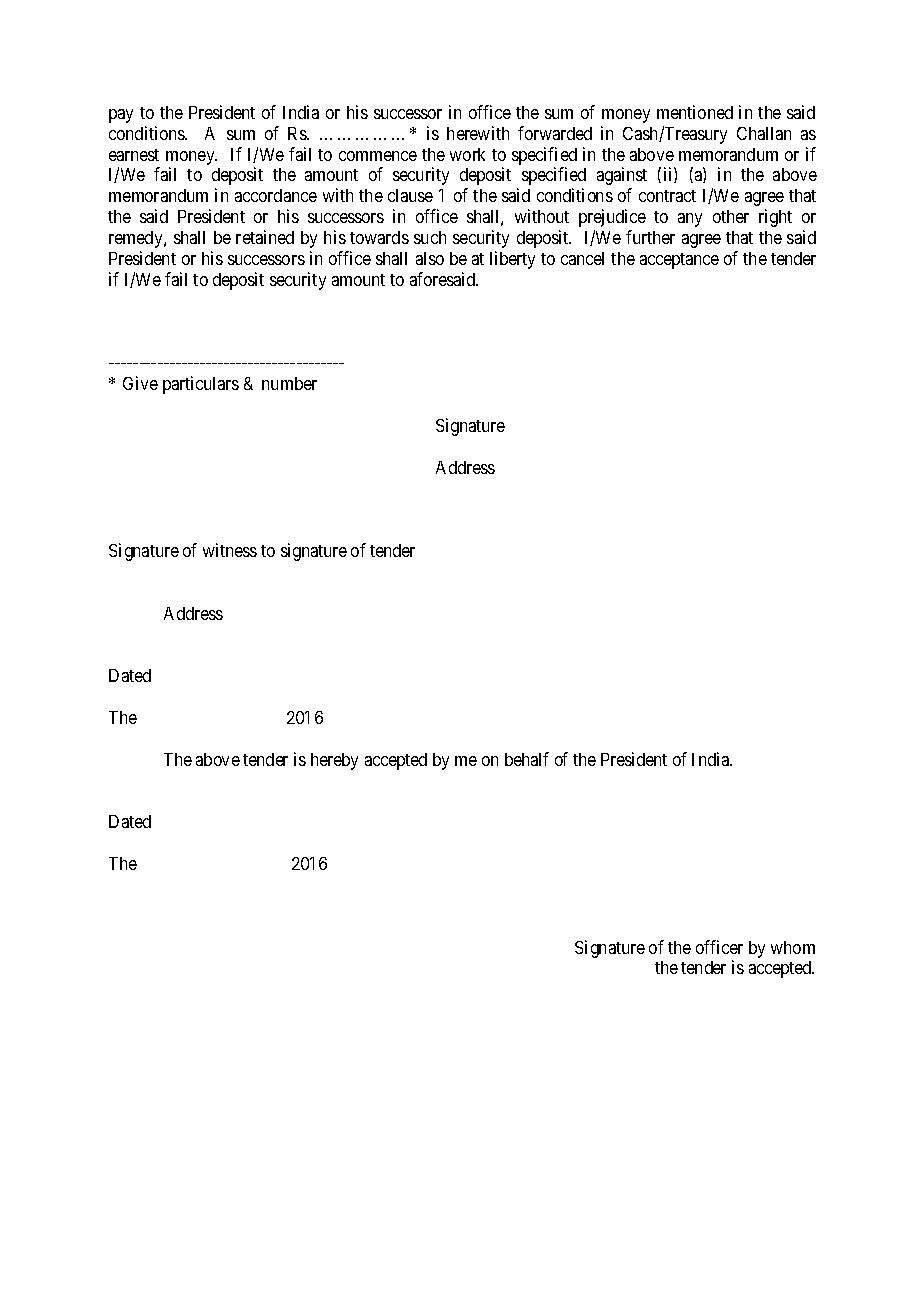 The width and height of the screenshot is (924, 1308). What do you see at coordinates (512, 260) in the screenshot?
I see `liberty` at bounding box center [512, 260].
